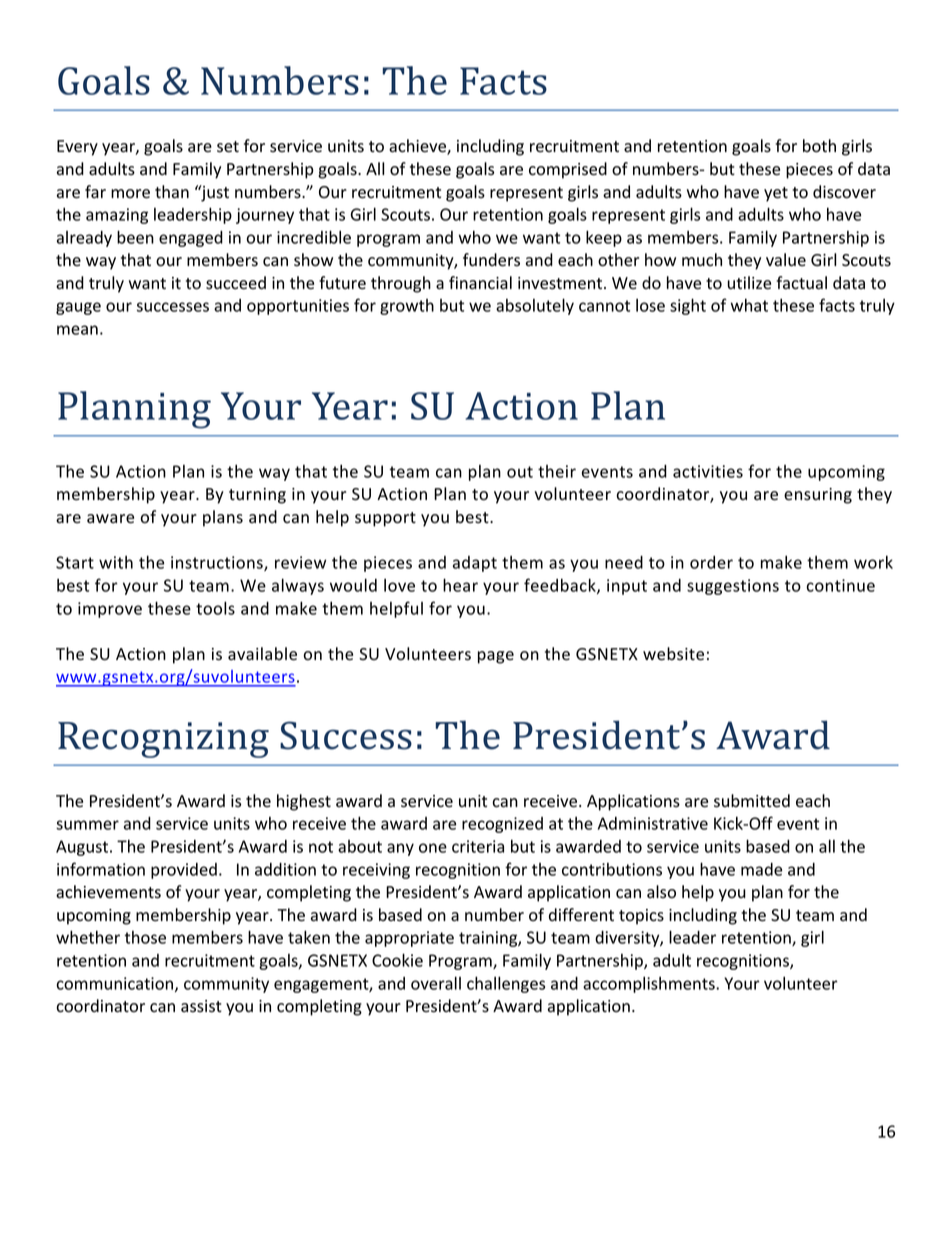 This page has height=1233, width=952. I want to click on suggestions, so click(733, 587).
